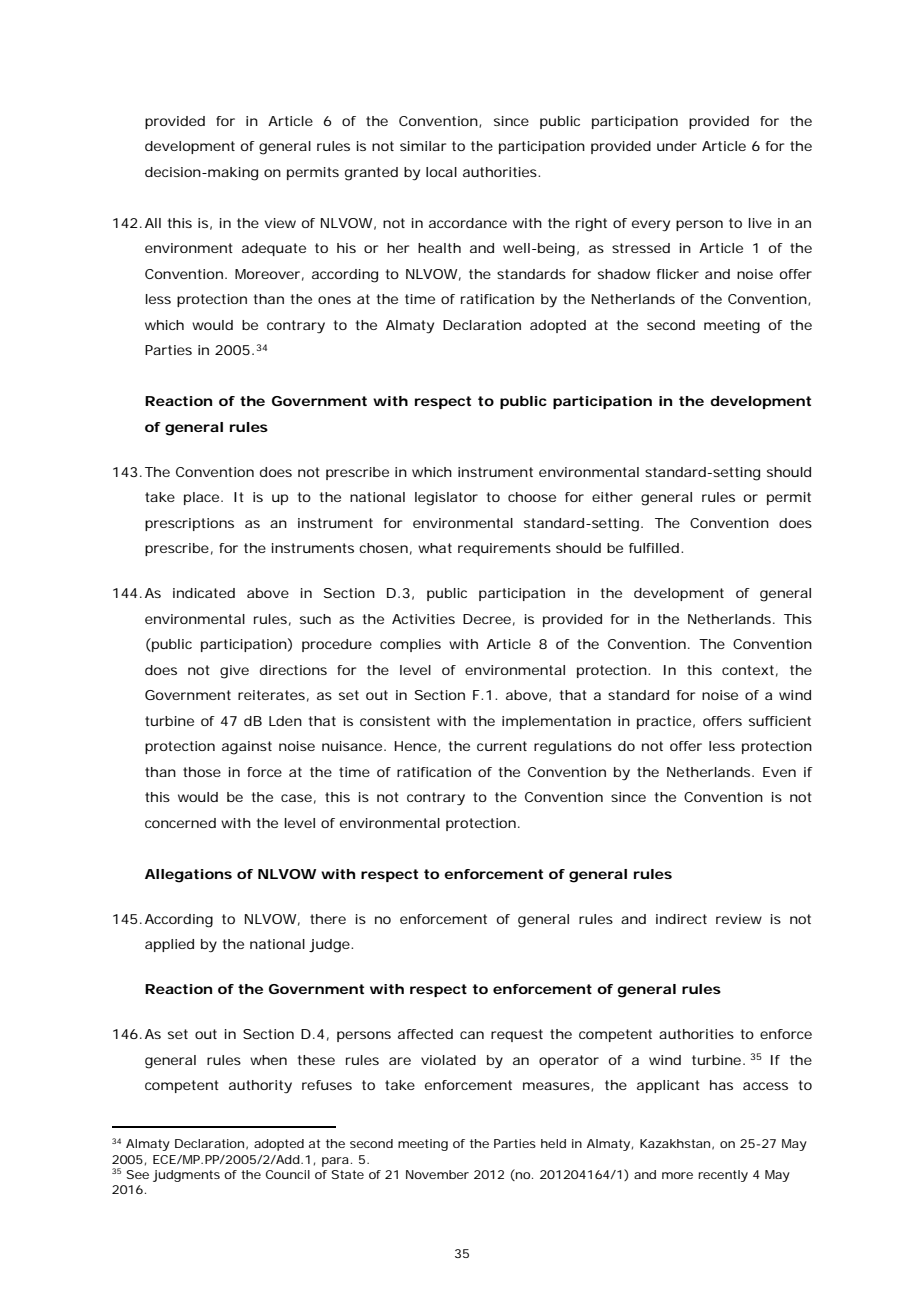 This page has height=1308, width=924. Describe the element at coordinates (681, 919) in the page. I see `indirect` at that location.
